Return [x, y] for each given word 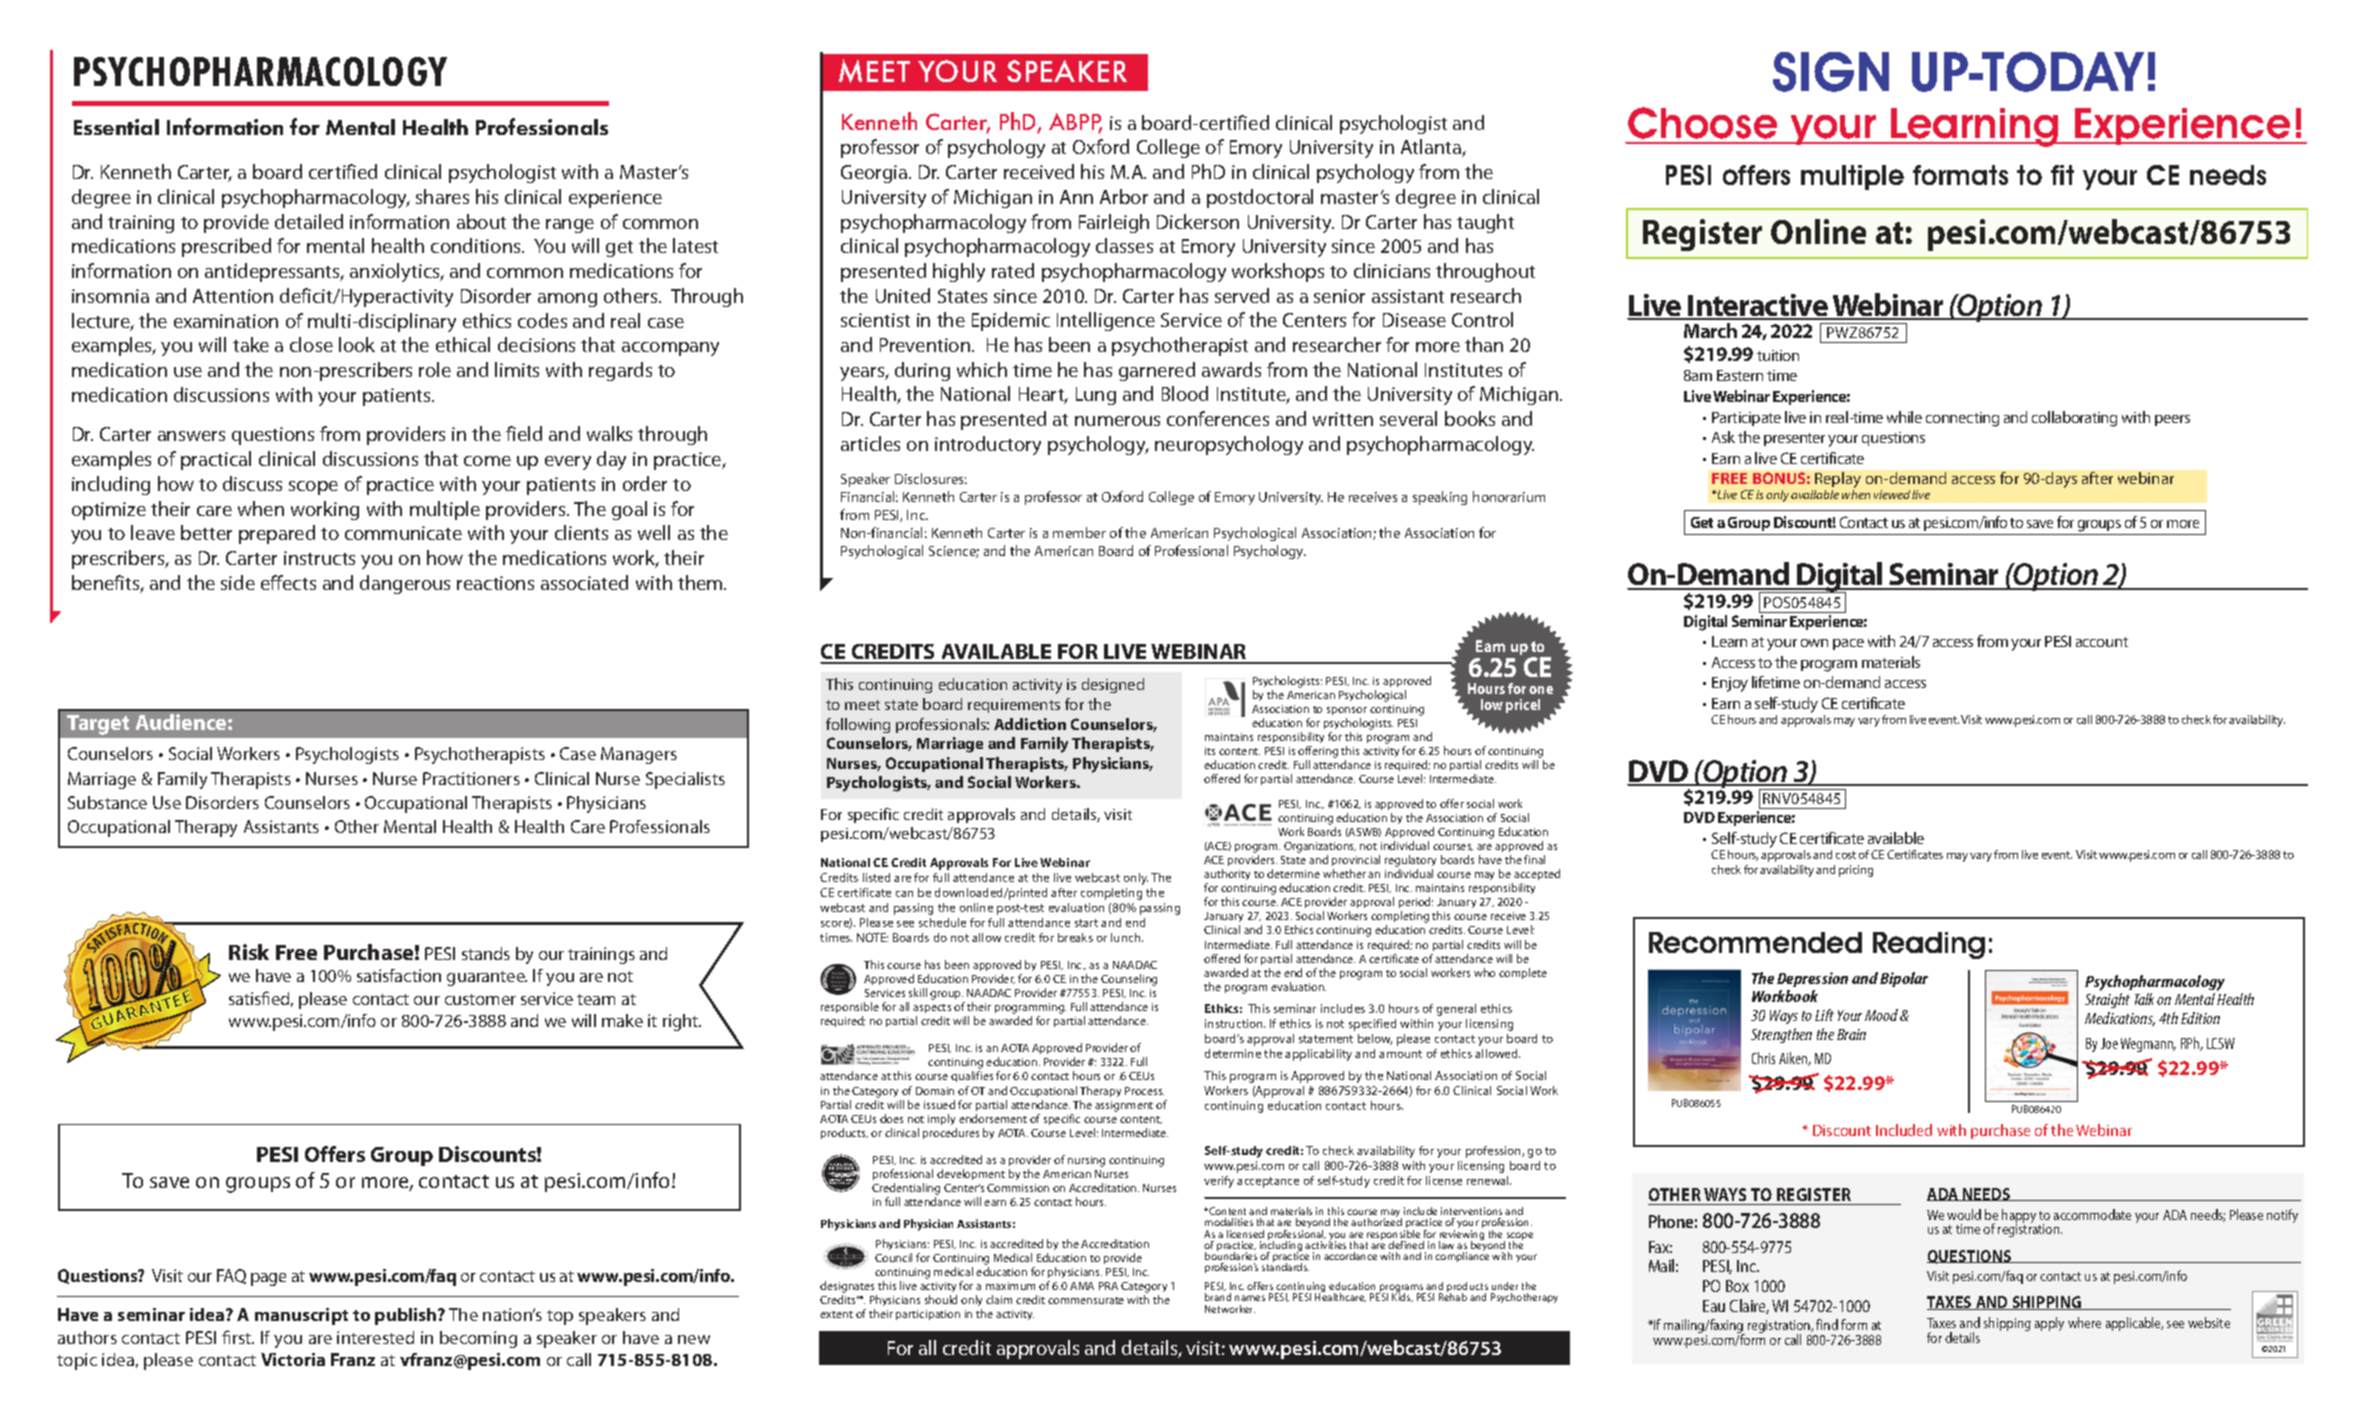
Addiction [1030, 724]
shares [442, 196]
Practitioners [471, 778]
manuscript [301, 1316]
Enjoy [1730, 684]
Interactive [1758, 306]
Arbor [1124, 196]
